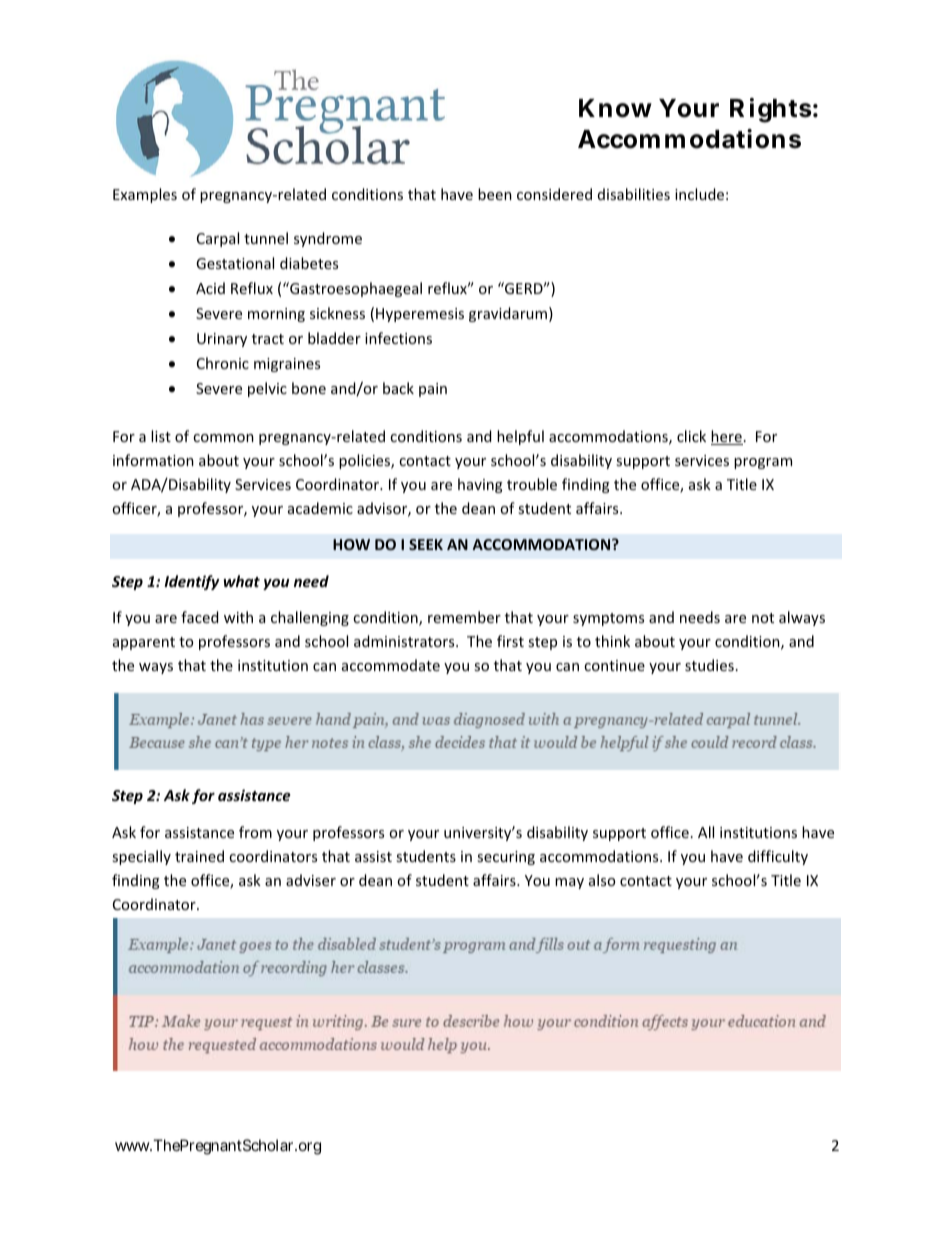  Describe the element at coordinates (763, 618) in the screenshot. I see `not` at that location.
